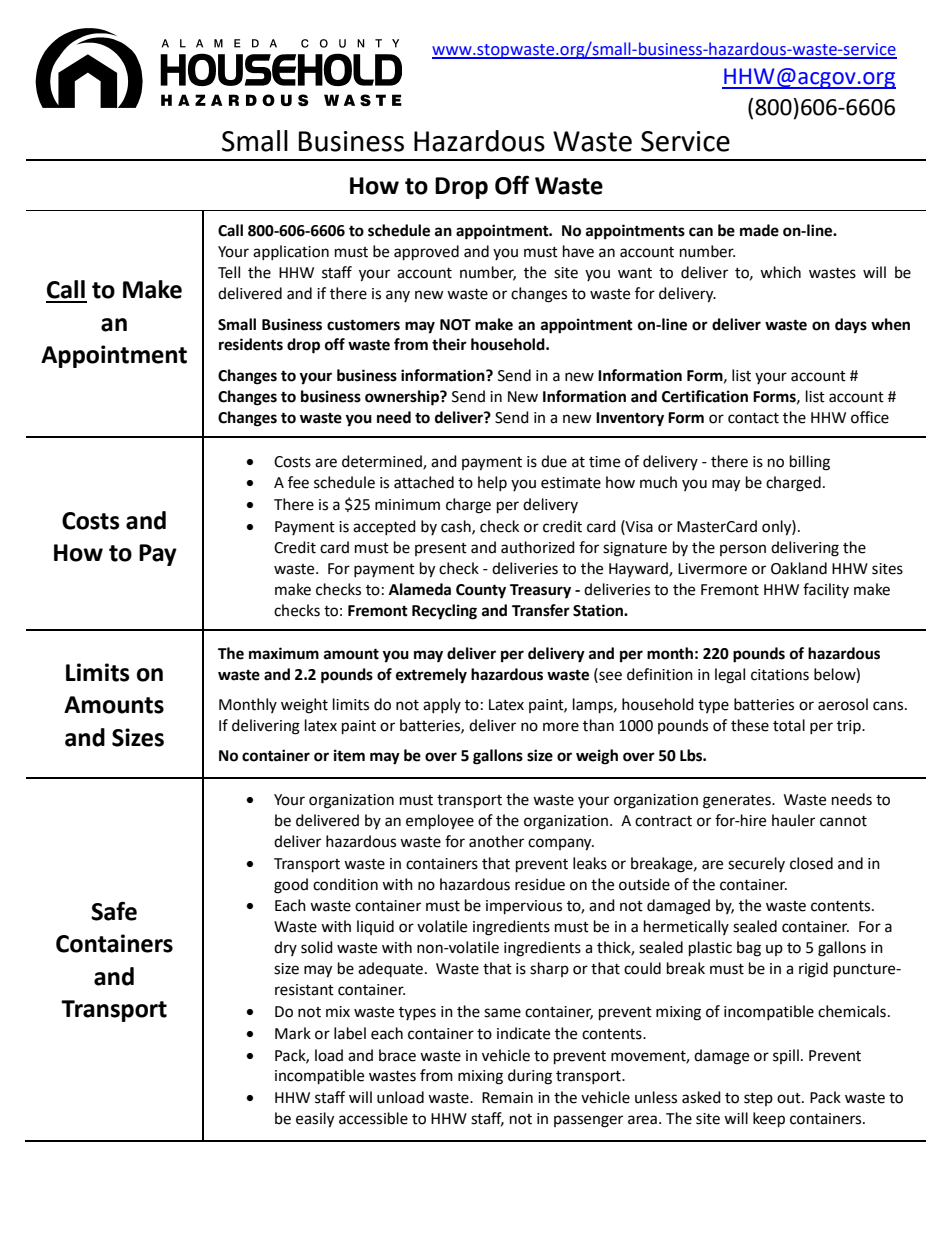 The width and height of the screenshot is (952, 1233). Describe the element at coordinates (749, 949) in the screenshot. I see `bag` at that location.
